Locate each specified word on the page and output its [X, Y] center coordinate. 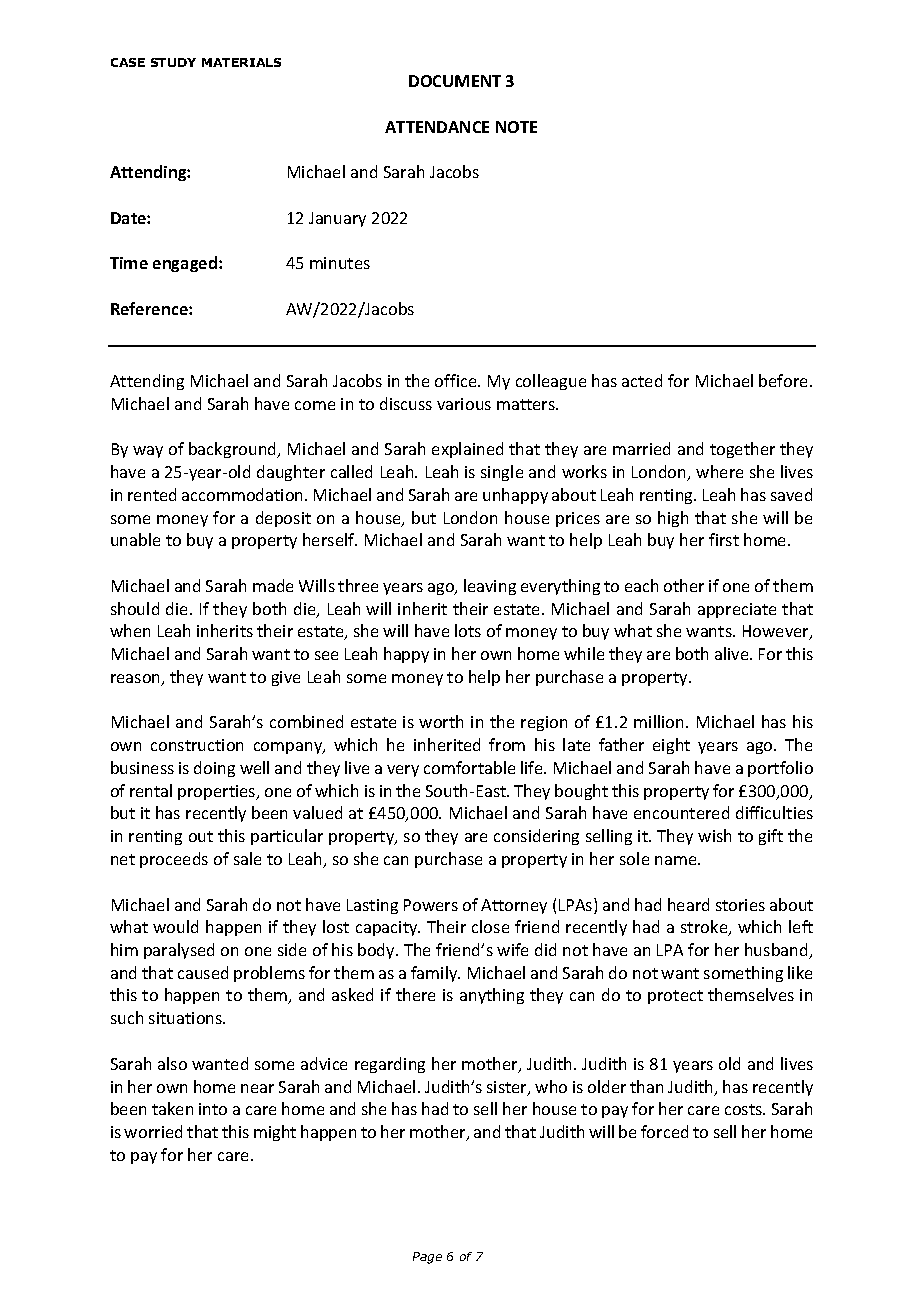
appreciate [737, 610]
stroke [705, 928]
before [785, 380]
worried [153, 1131]
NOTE [516, 127]
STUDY [173, 62]
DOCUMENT [455, 81]
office [457, 380]
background [234, 450]
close [490, 926]
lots [468, 630]
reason [137, 680]
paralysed [179, 951]
